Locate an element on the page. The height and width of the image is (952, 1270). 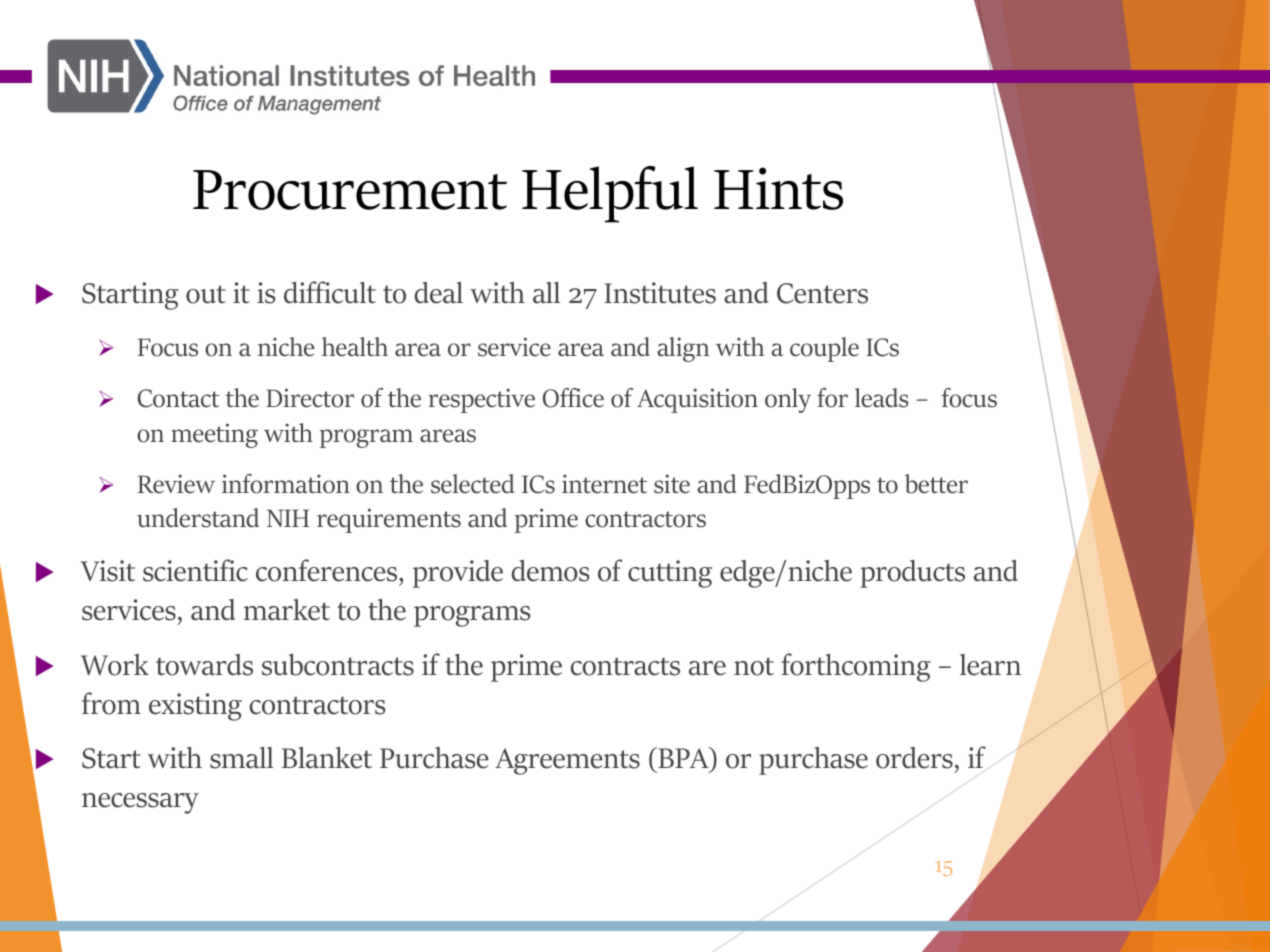
forthcoming is located at coordinates (856, 667).
